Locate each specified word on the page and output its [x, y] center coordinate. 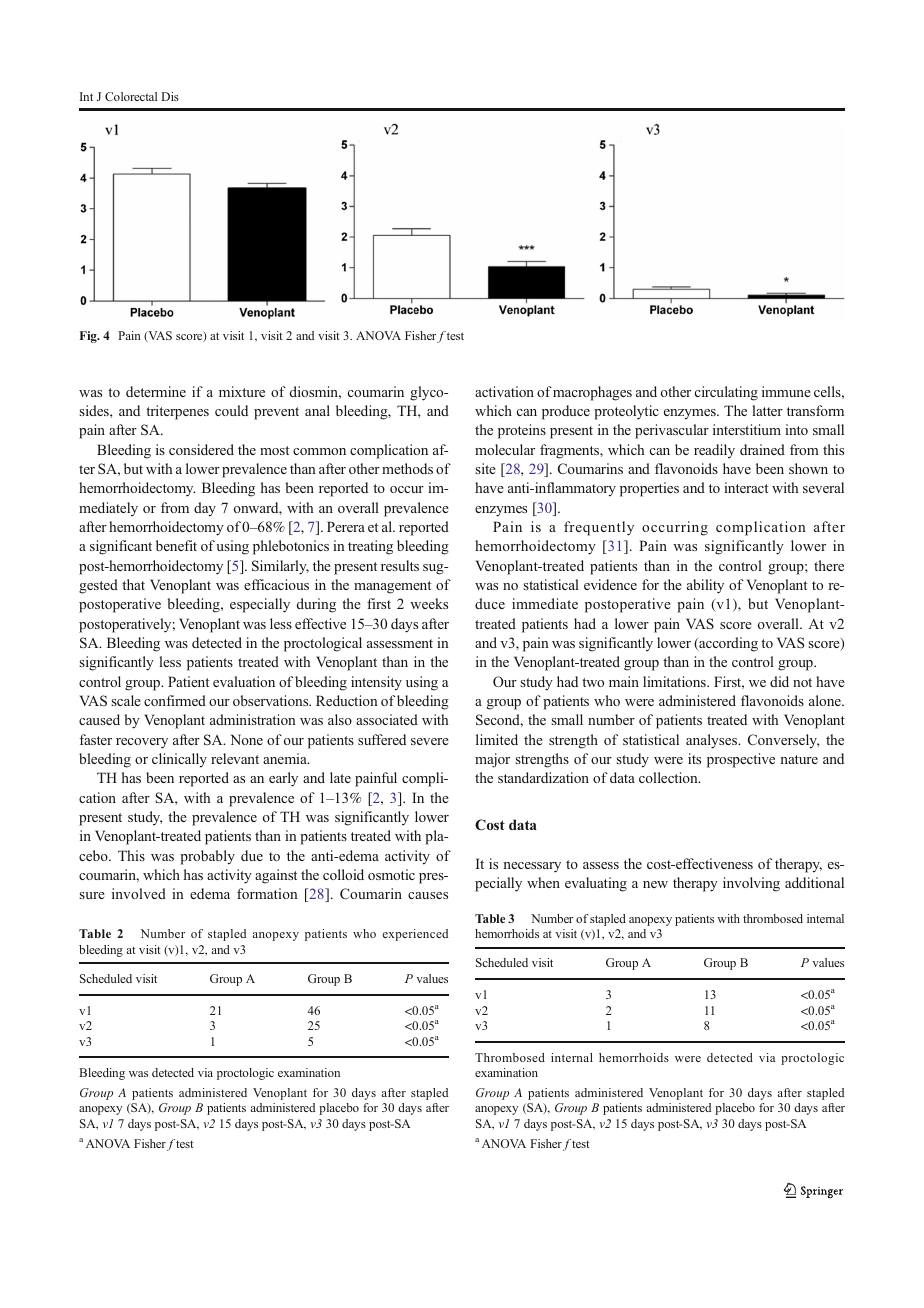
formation [267, 893]
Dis [170, 96]
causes [428, 895]
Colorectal [131, 96]
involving [751, 884]
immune [786, 391]
